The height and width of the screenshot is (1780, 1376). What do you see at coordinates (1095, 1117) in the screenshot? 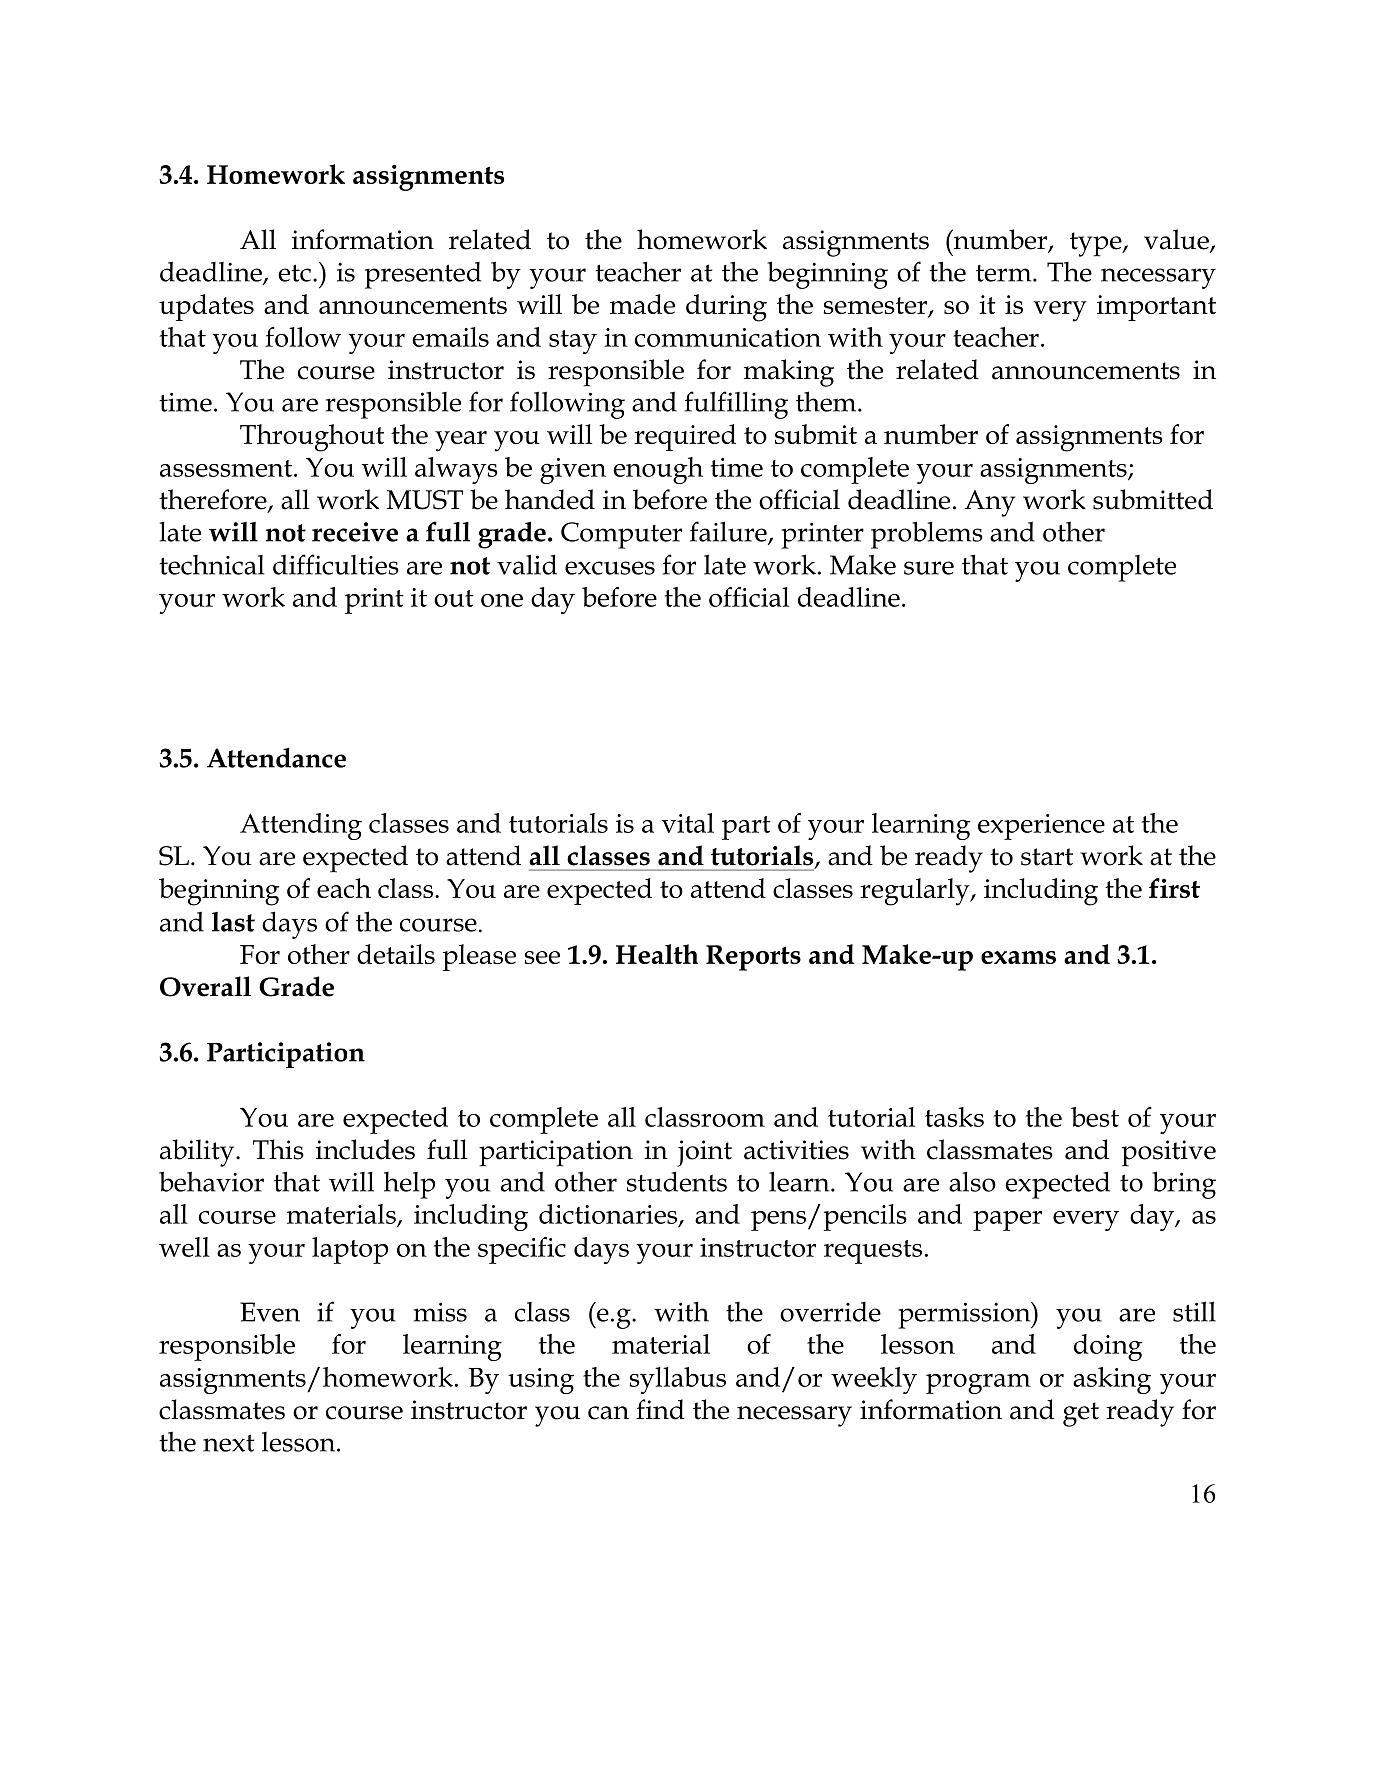
I see `best` at bounding box center [1095, 1117].
